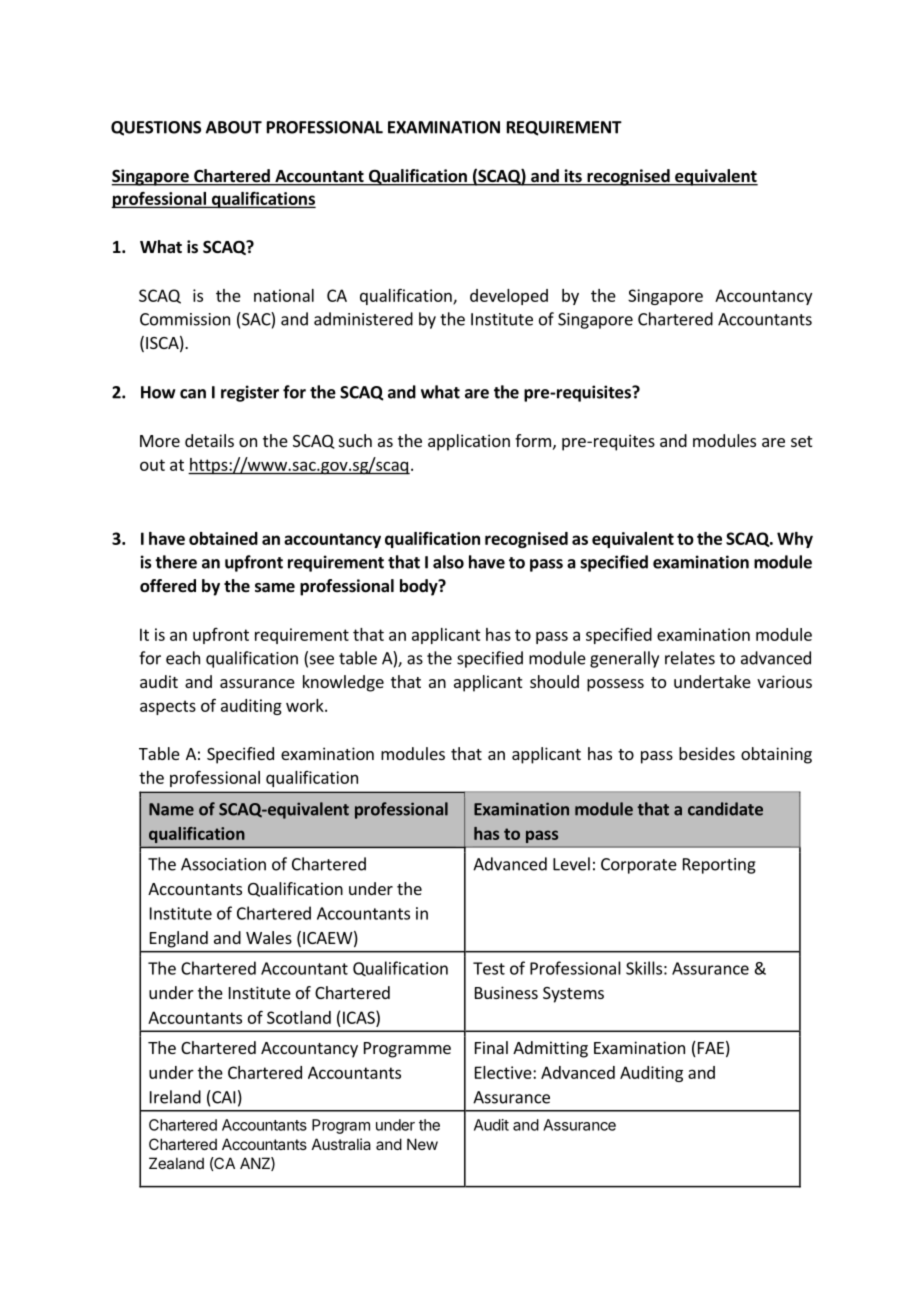 This document has height=1308, width=924. What do you see at coordinates (234, 127) in the document?
I see `ABOUT` at bounding box center [234, 127].
